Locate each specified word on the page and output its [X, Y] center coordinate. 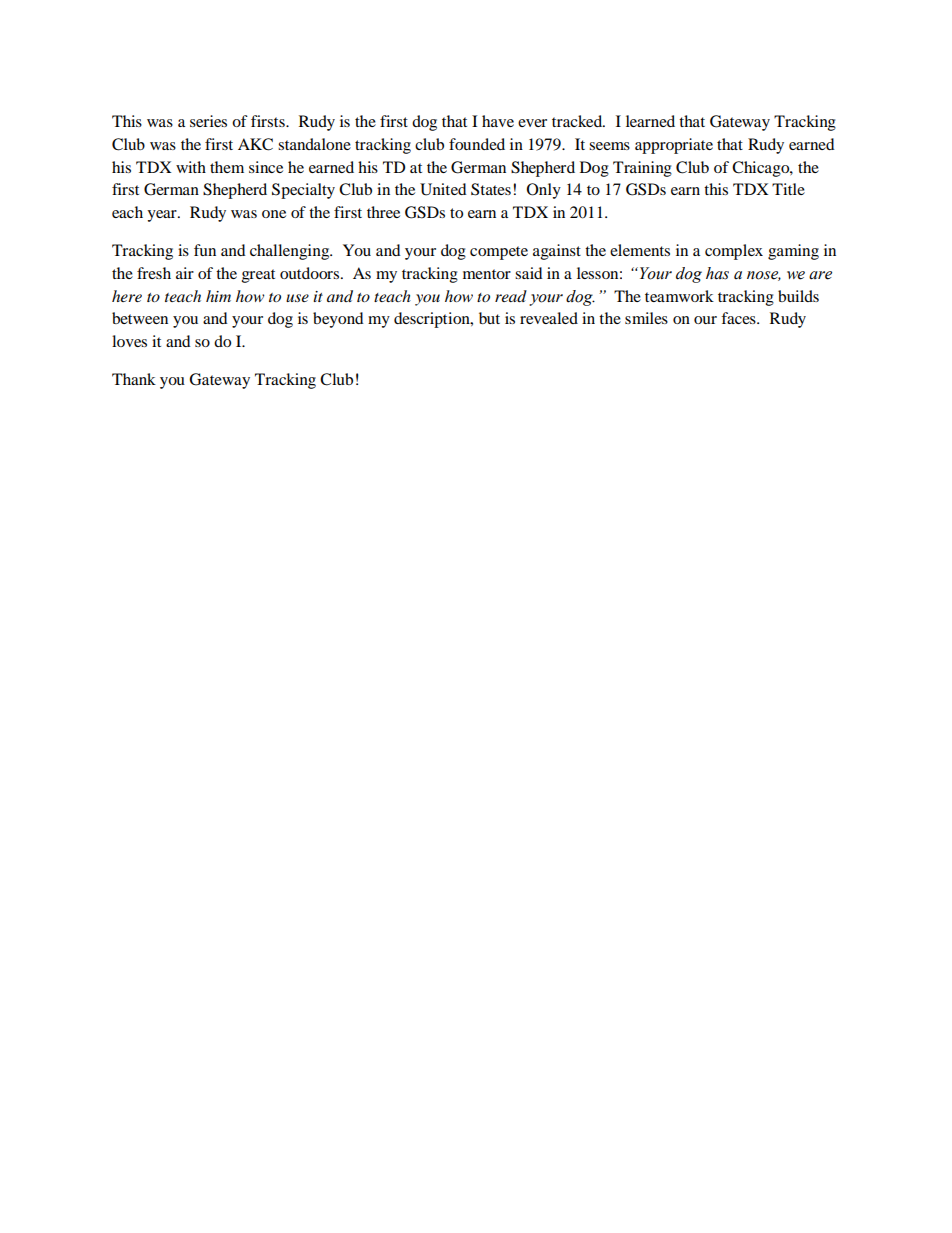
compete [499, 253]
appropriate [674, 146]
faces [739, 318]
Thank [134, 379]
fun [205, 250]
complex [734, 252]
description [433, 320]
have [498, 121]
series [208, 121]
